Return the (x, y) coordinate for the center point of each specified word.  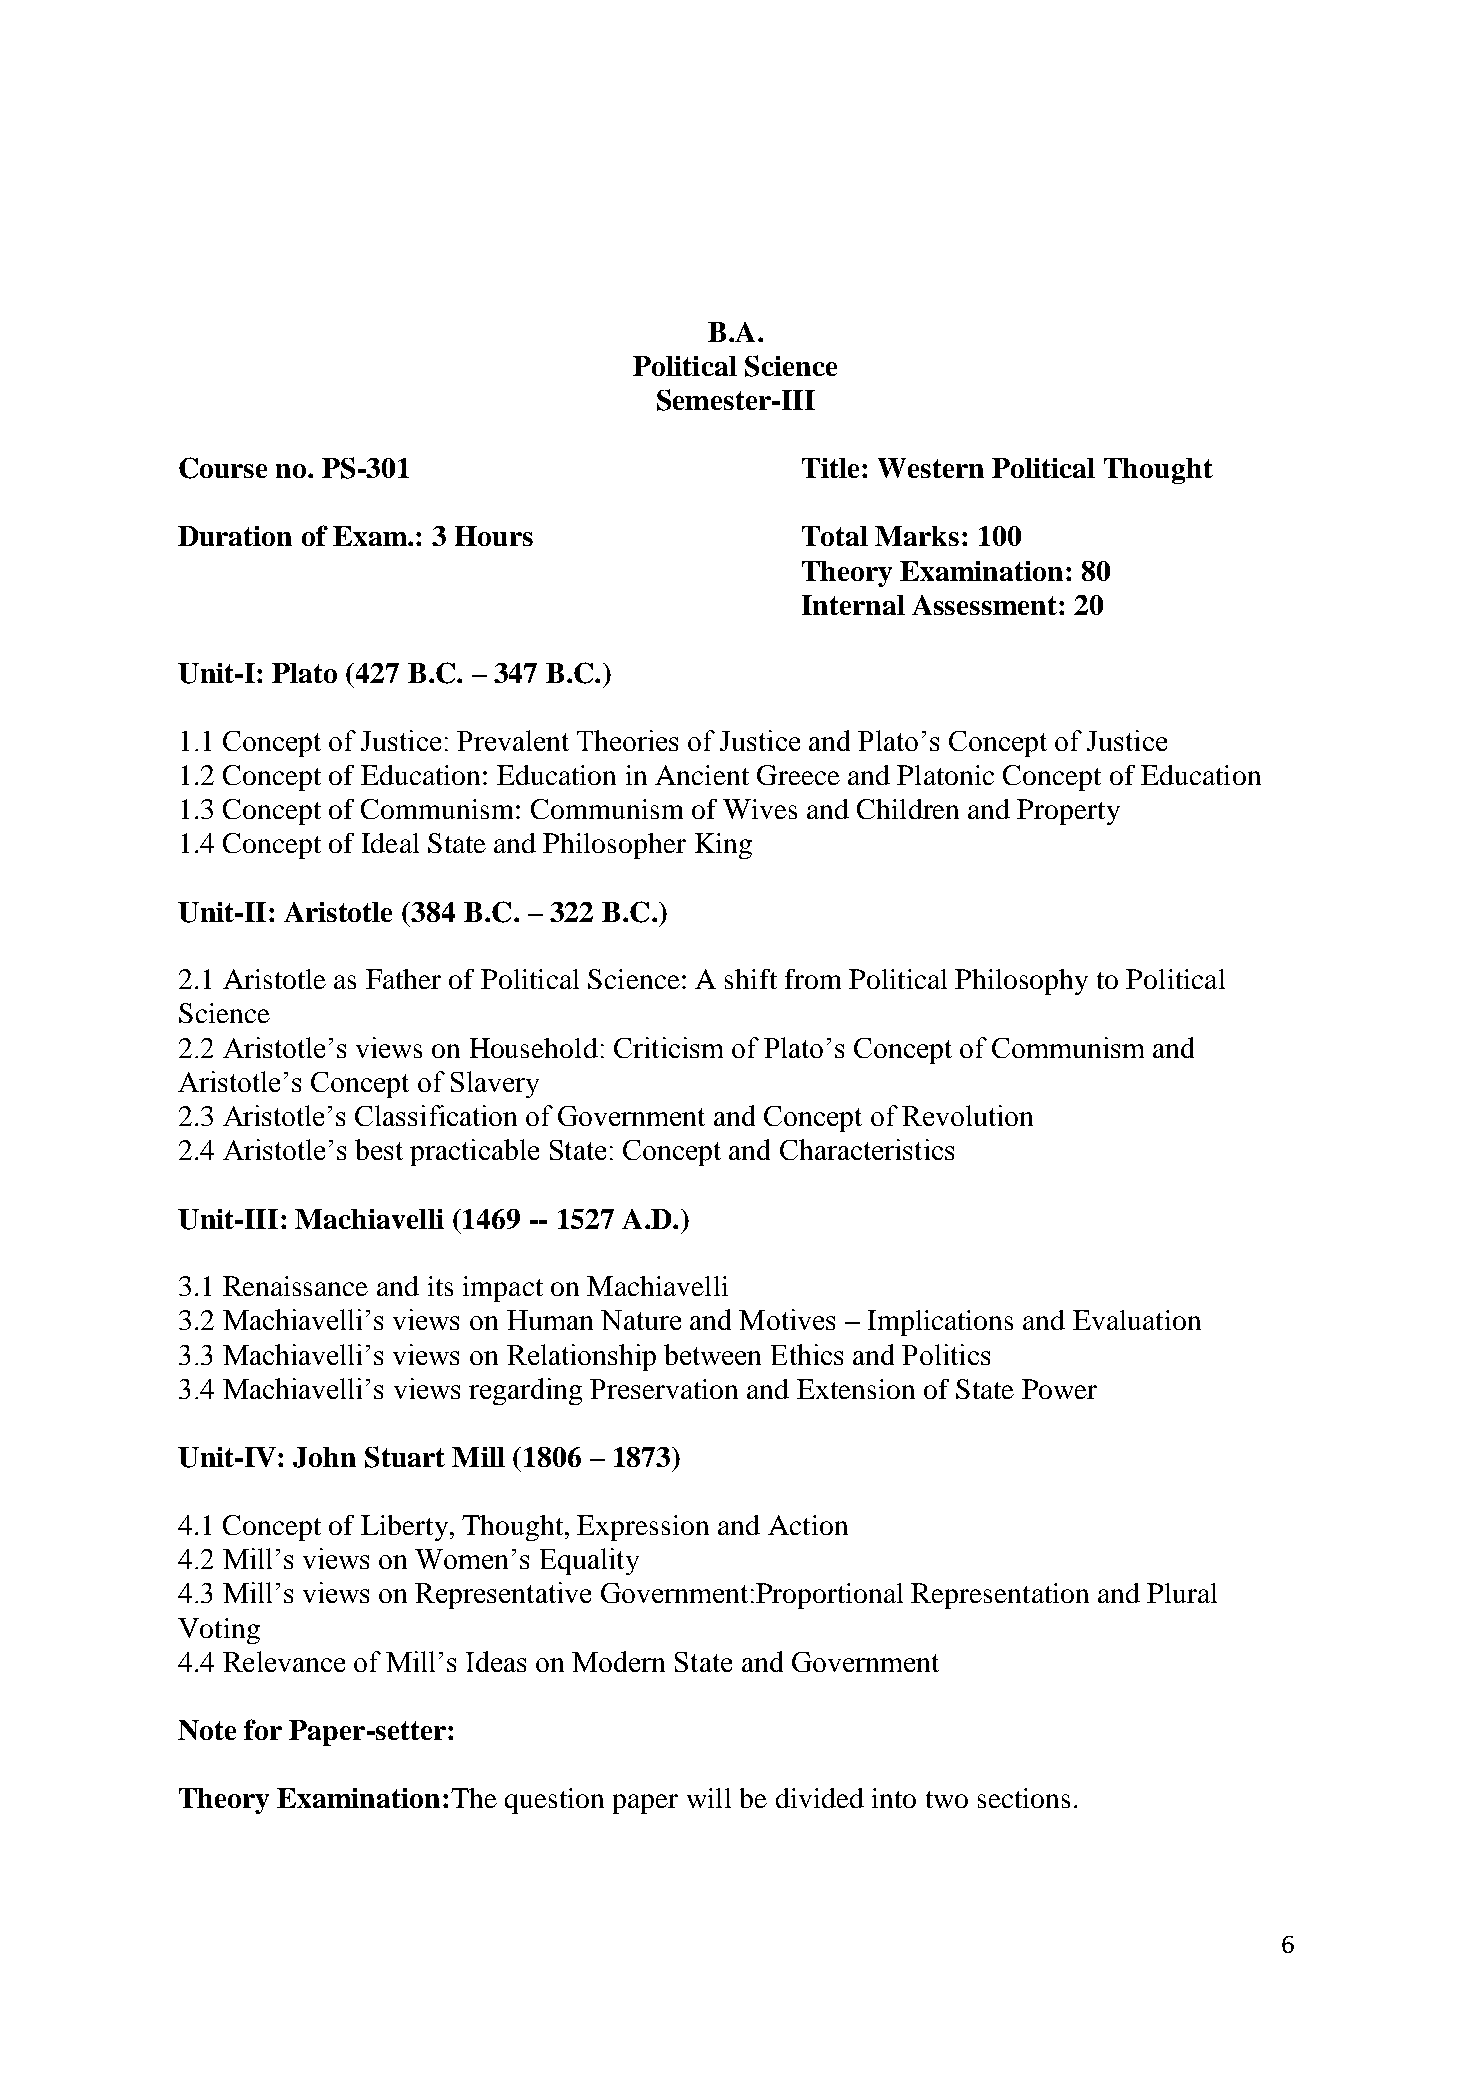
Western (931, 468)
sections (1024, 1798)
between (712, 1354)
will (709, 1798)
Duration (235, 536)
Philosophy (1021, 982)
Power (1059, 1389)
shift (751, 979)
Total (835, 536)
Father (403, 979)
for (263, 1729)
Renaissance (295, 1286)
